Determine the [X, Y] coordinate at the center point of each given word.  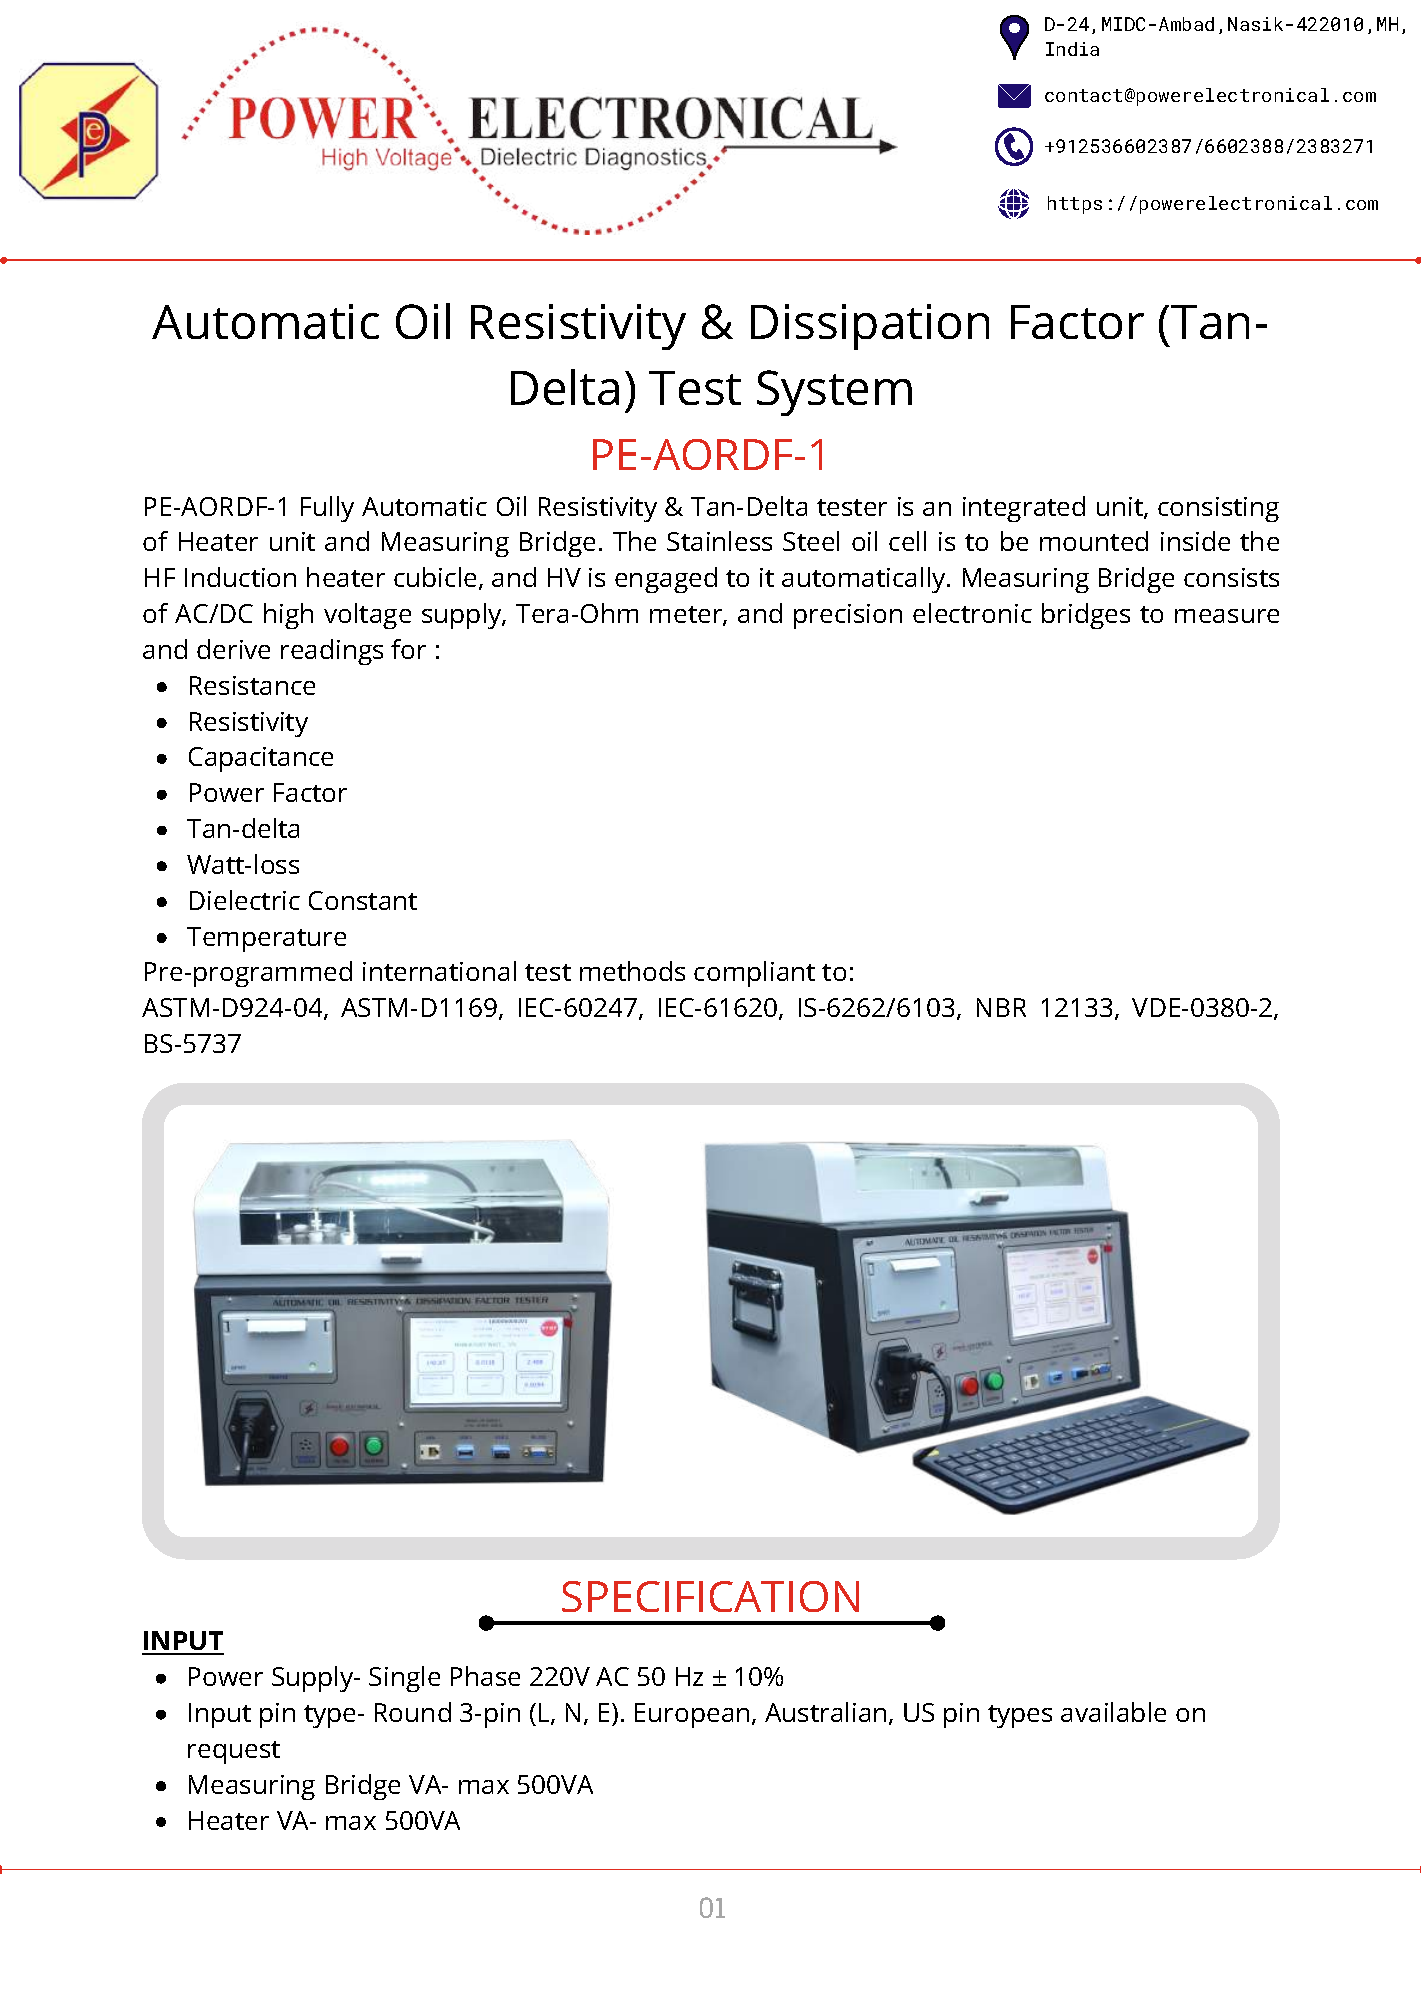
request [234, 1752]
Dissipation [870, 327]
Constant [363, 900]
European [692, 1715]
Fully [327, 509]
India [1072, 49]
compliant [754, 974]
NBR [1001, 1007]
